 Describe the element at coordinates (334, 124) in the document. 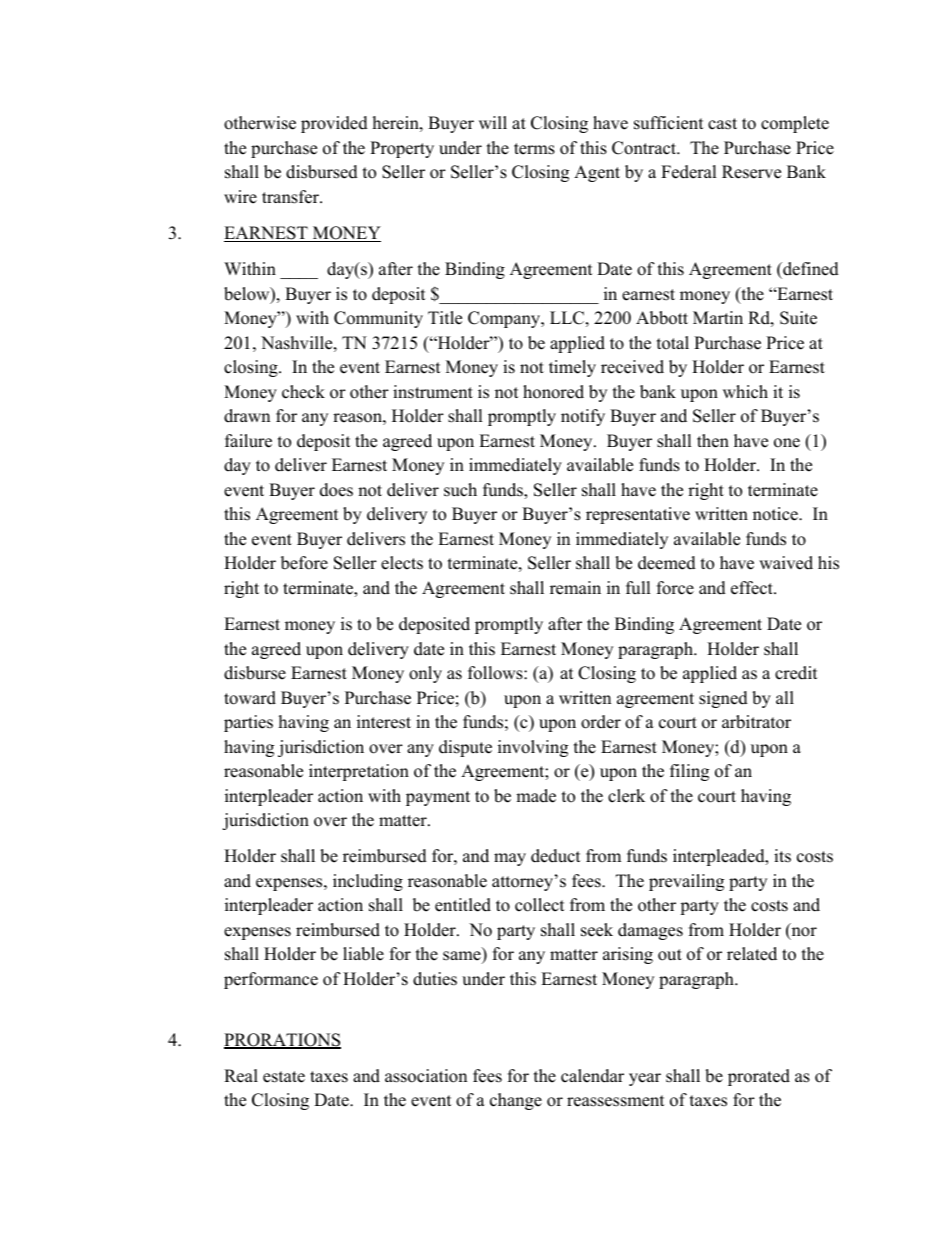

I see `provided` at that location.
